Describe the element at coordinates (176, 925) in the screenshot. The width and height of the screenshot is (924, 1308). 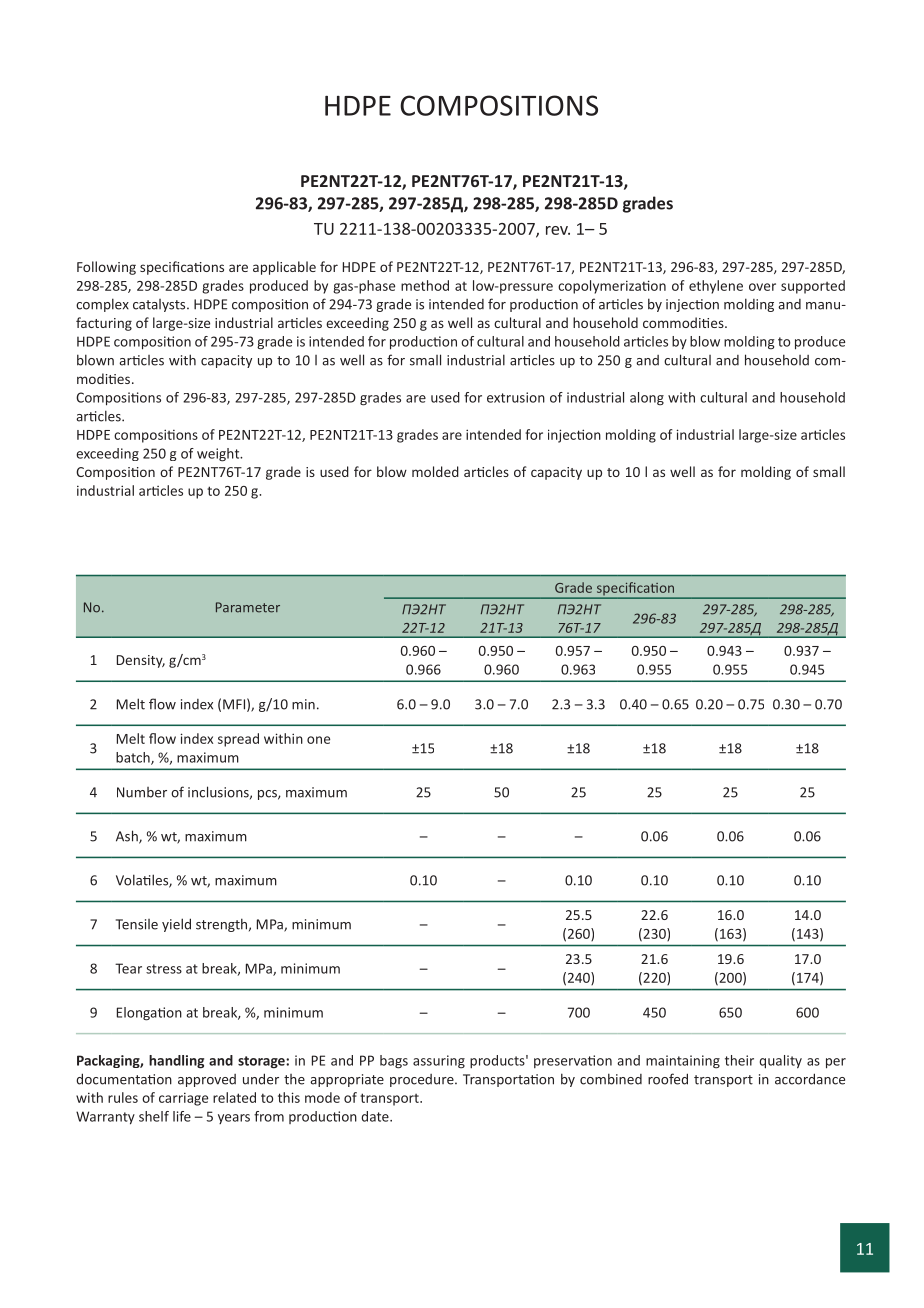
I see `yield` at that location.
